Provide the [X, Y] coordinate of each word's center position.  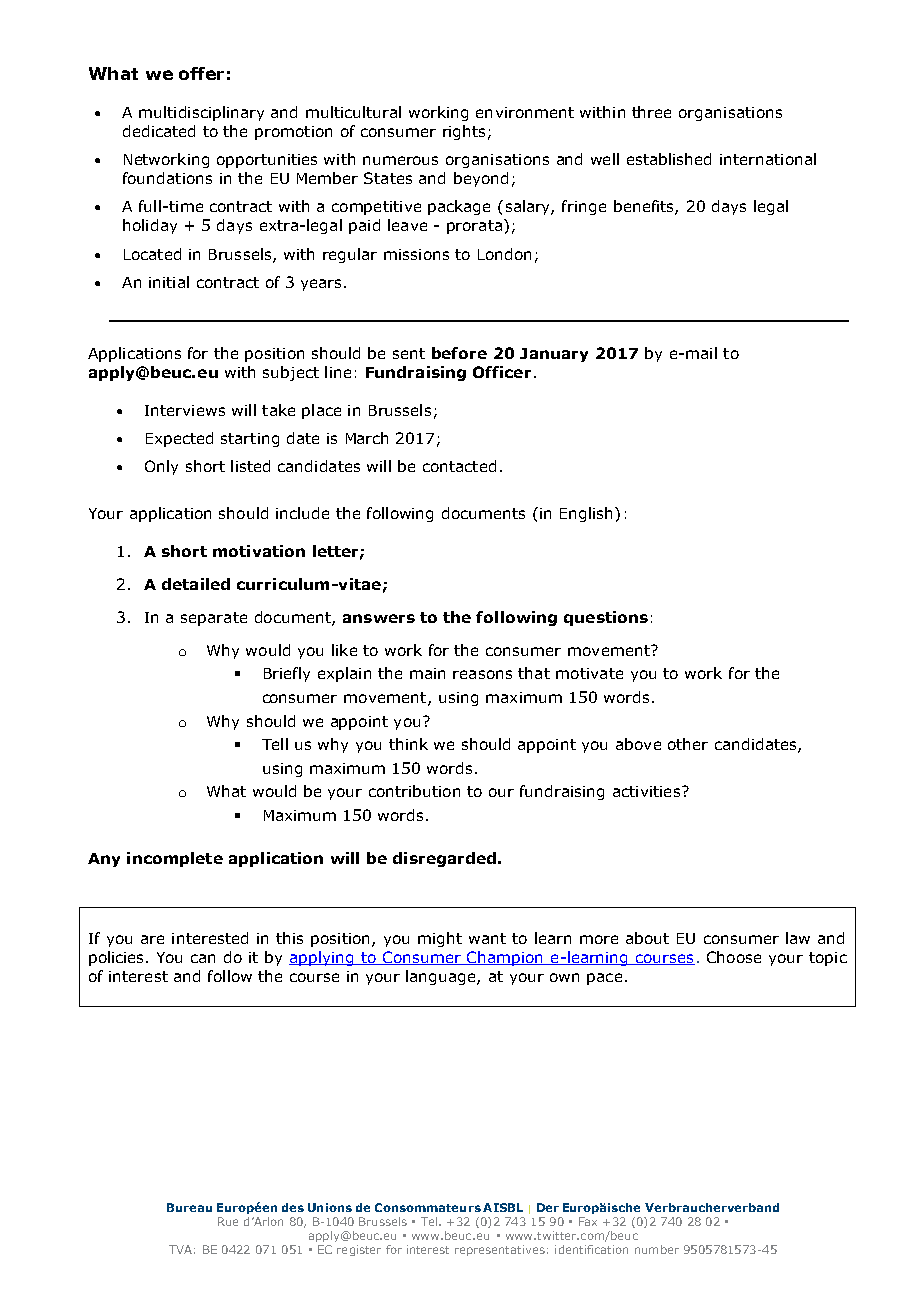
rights [464, 132]
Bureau [189, 1207]
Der [548, 1207]
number [657, 1249]
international [768, 159]
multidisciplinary [201, 113]
